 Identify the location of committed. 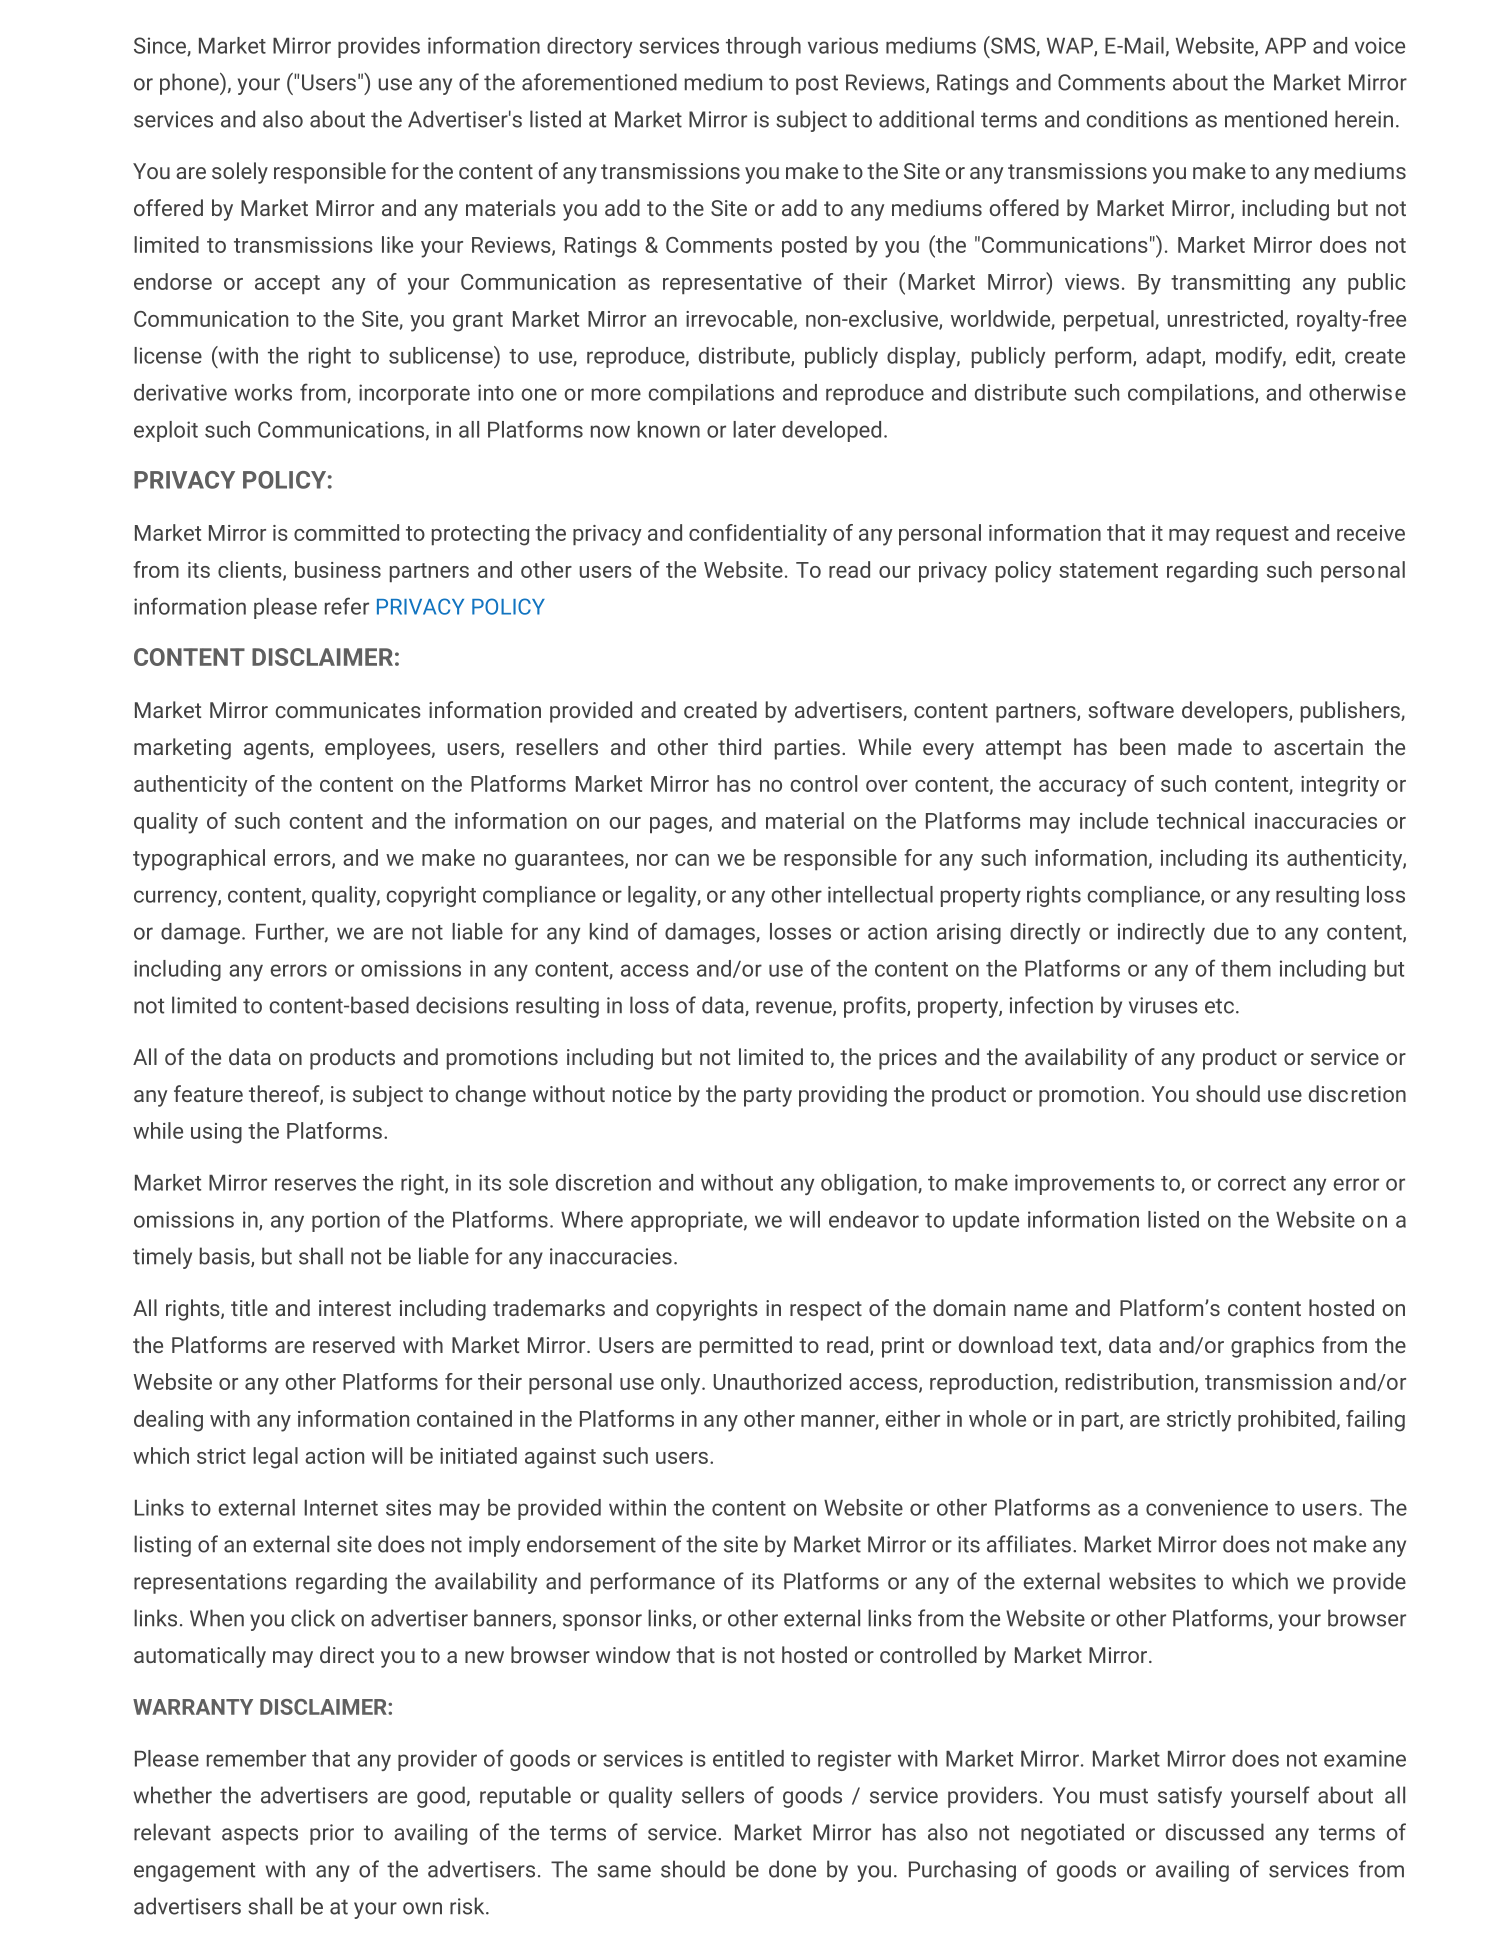
(346, 532).
